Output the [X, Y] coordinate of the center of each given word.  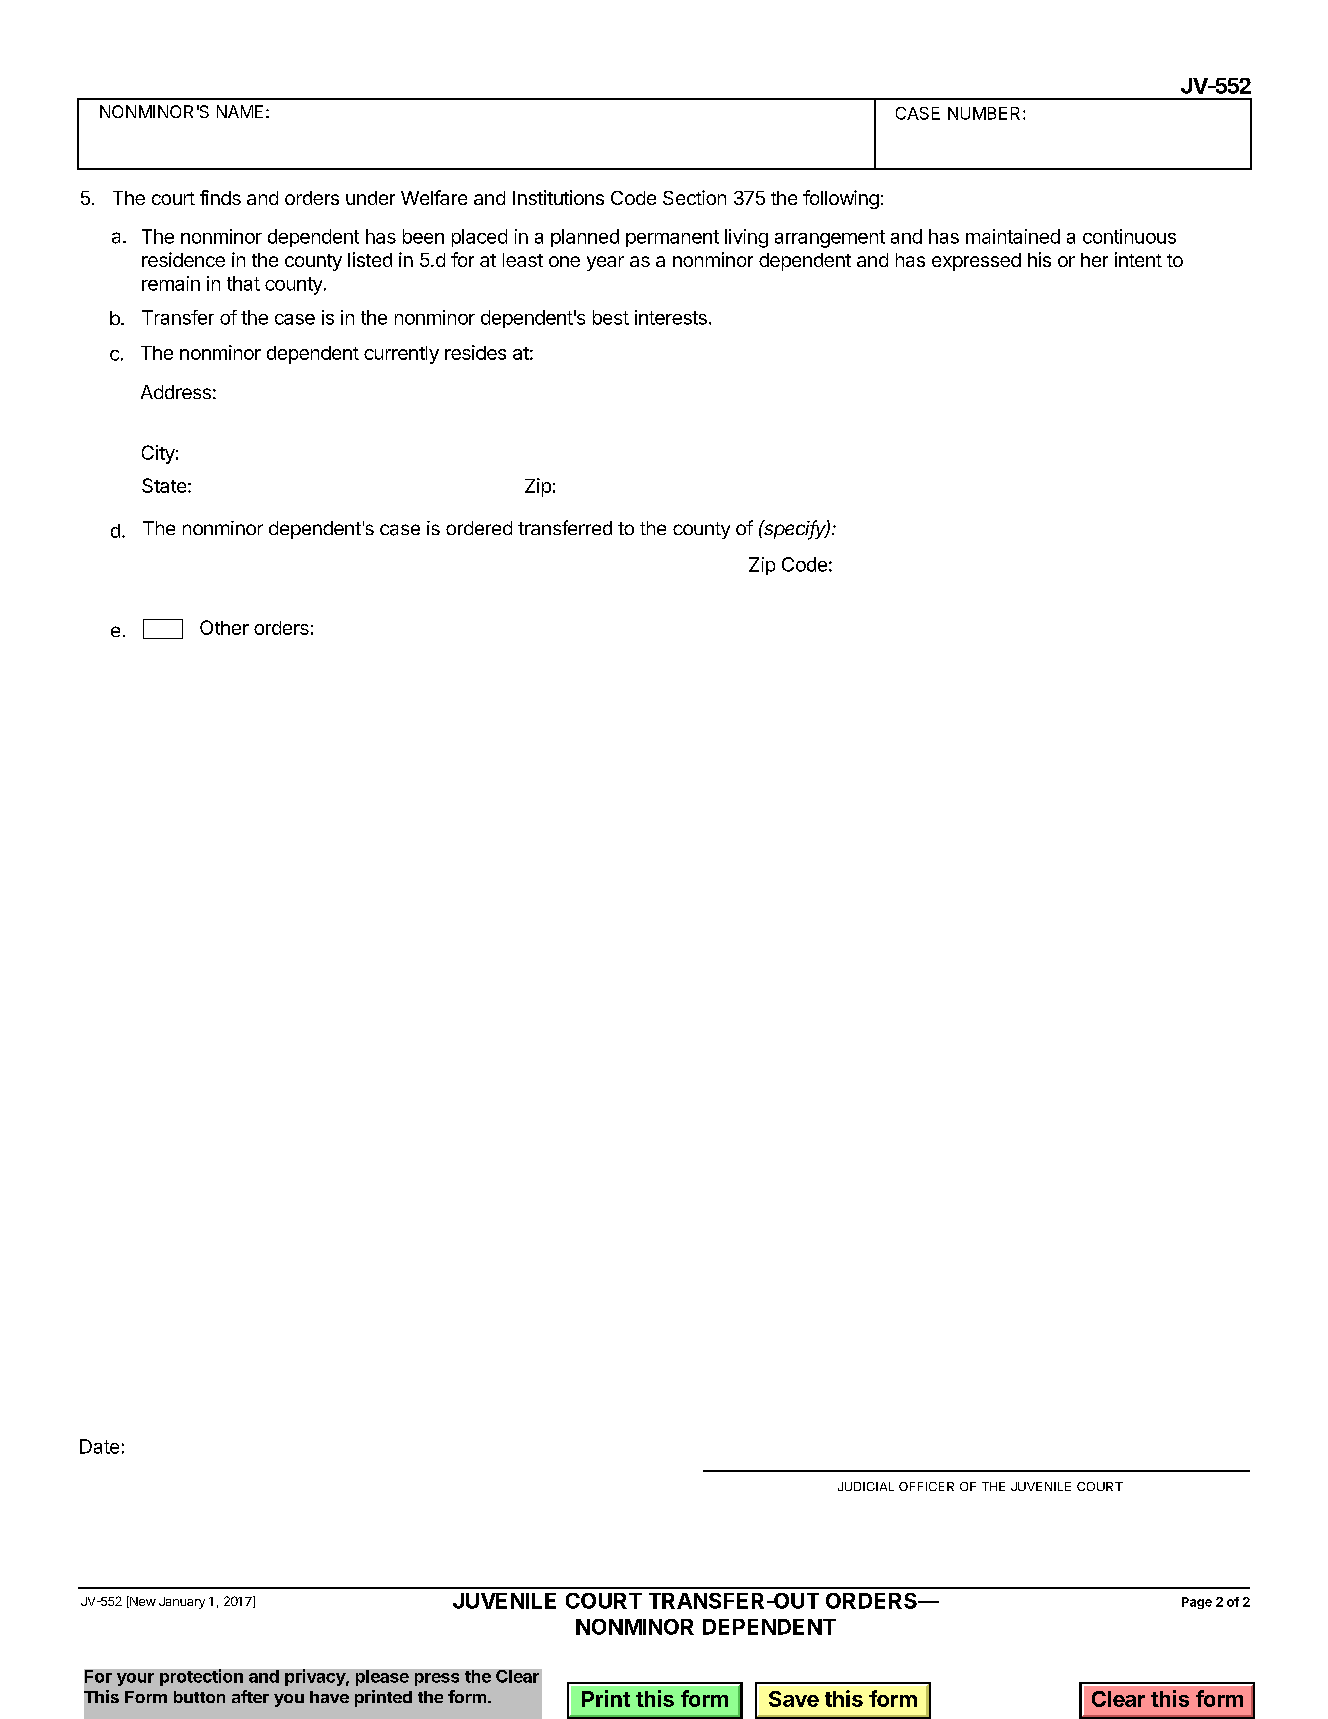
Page [1197, 1603]
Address [176, 392]
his [1039, 259]
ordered [479, 528]
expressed [976, 262]
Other [224, 627]
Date [99, 1446]
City [158, 454]
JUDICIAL [866, 1486]
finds [220, 197]
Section [694, 197]
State [164, 485]
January [182, 1603]
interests [671, 317]
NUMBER [986, 113]
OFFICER [926, 1486]
